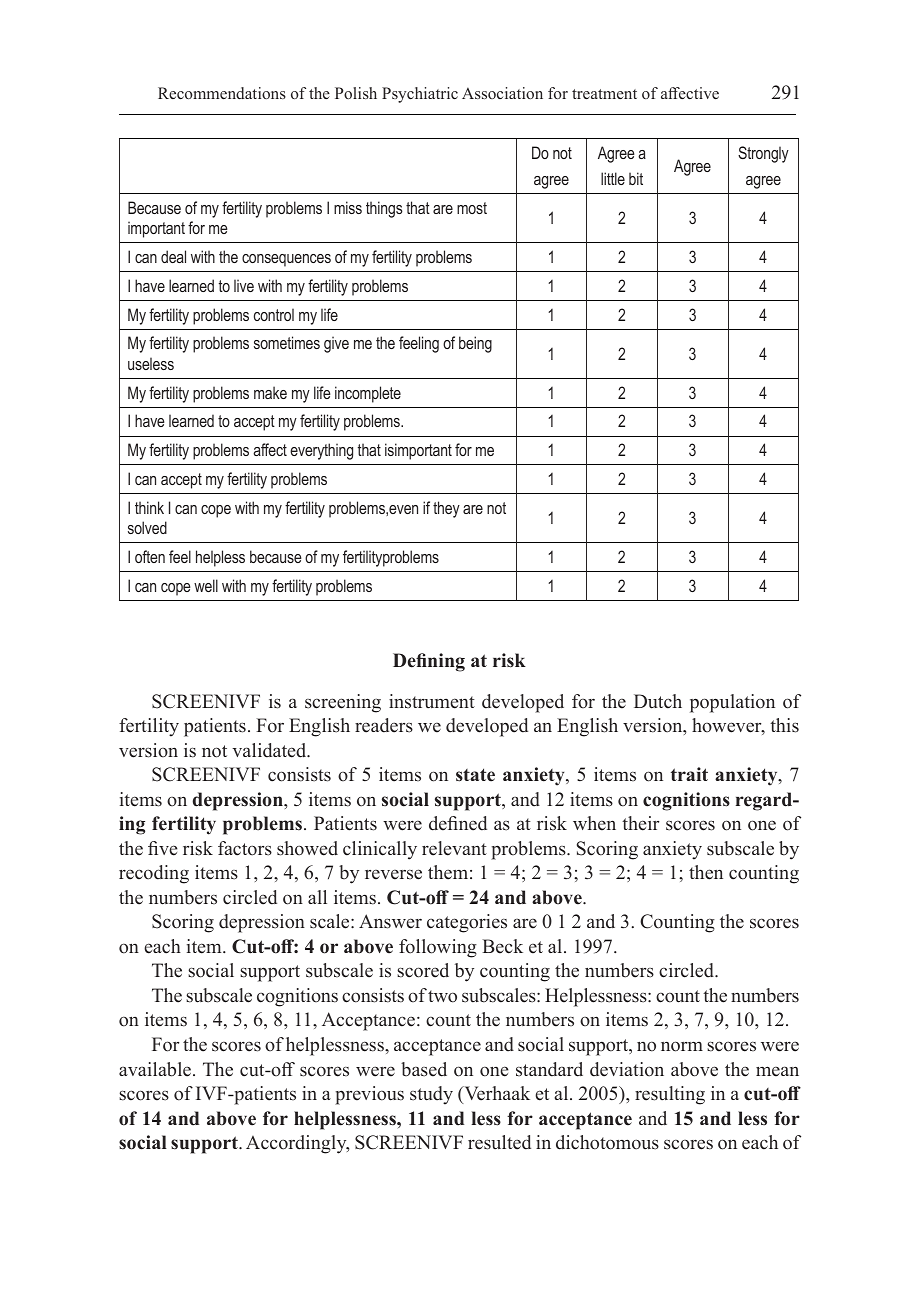 This page has height=1305, width=924. What do you see at coordinates (670, 1095) in the page?
I see `resulting` at bounding box center [670, 1095].
